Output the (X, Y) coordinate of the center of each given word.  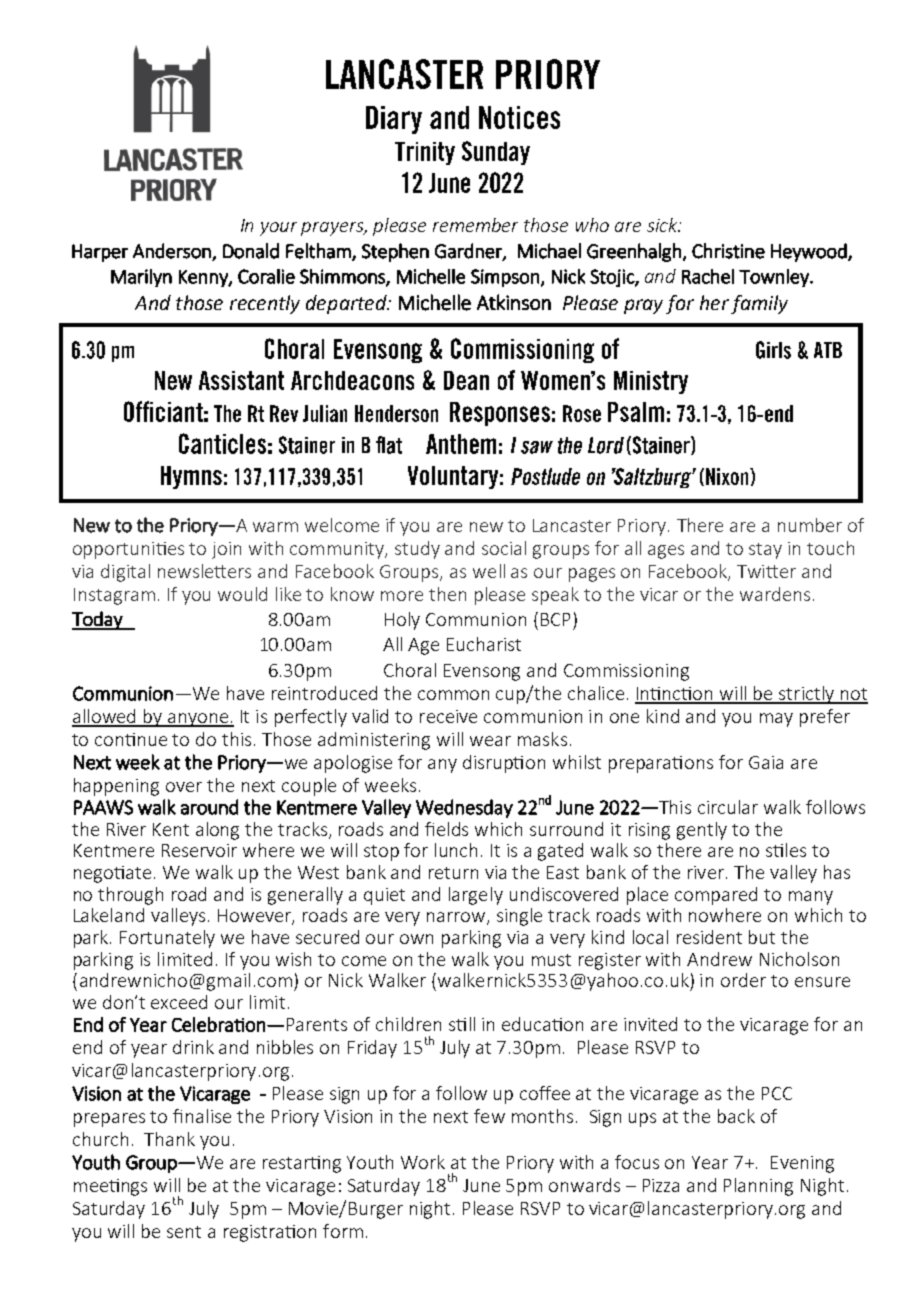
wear (490, 741)
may (776, 720)
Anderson (173, 252)
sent (184, 1232)
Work (423, 1162)
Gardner (469, 252)
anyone (198, 720)
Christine (728, 251)
